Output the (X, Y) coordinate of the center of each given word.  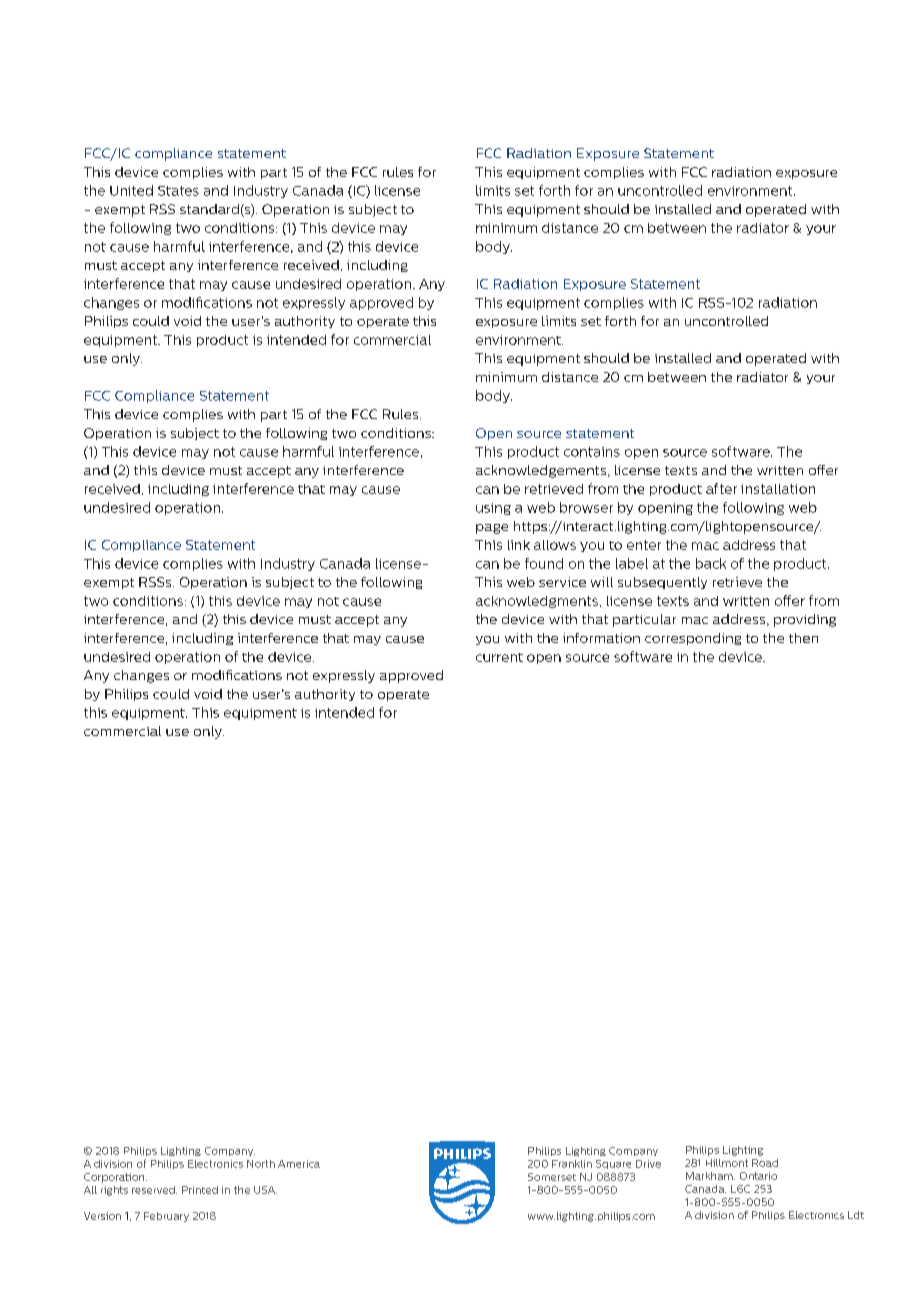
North (261, 1164)
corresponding (693, 639)
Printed (200, 1190)
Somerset (552, 1177)
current (499, 657)
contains (592, 452)
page (492, 529)
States (178, 191)
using (493, 509)
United (131, 190)
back (711, 563)
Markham (710, 1176)
